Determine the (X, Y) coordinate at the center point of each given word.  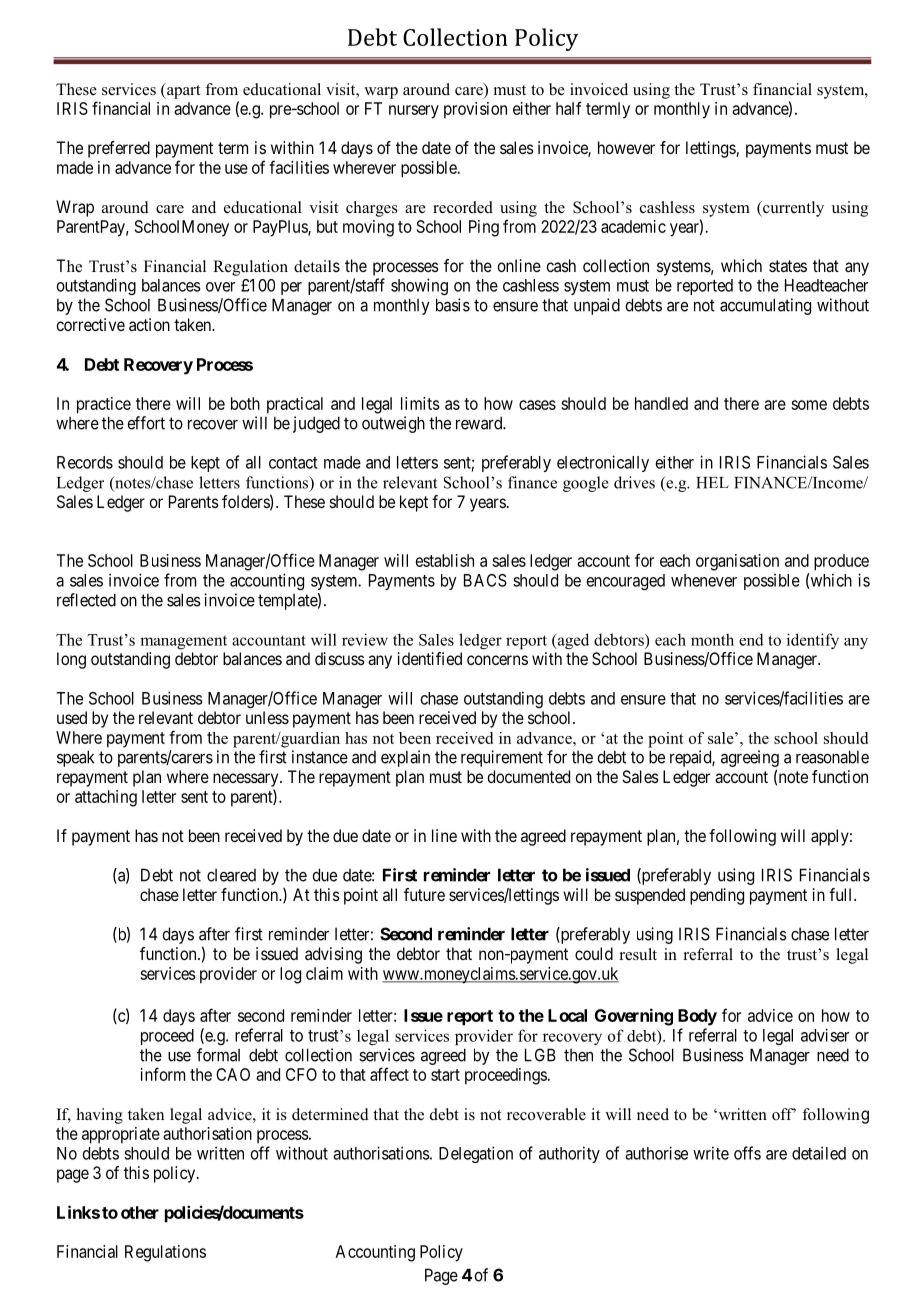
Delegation (476, 1154)
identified (430, 658)
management (183, 642)
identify (813, 641)
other (140, 1212)
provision (475, 110)
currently (792, 209)
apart (182, 91)
